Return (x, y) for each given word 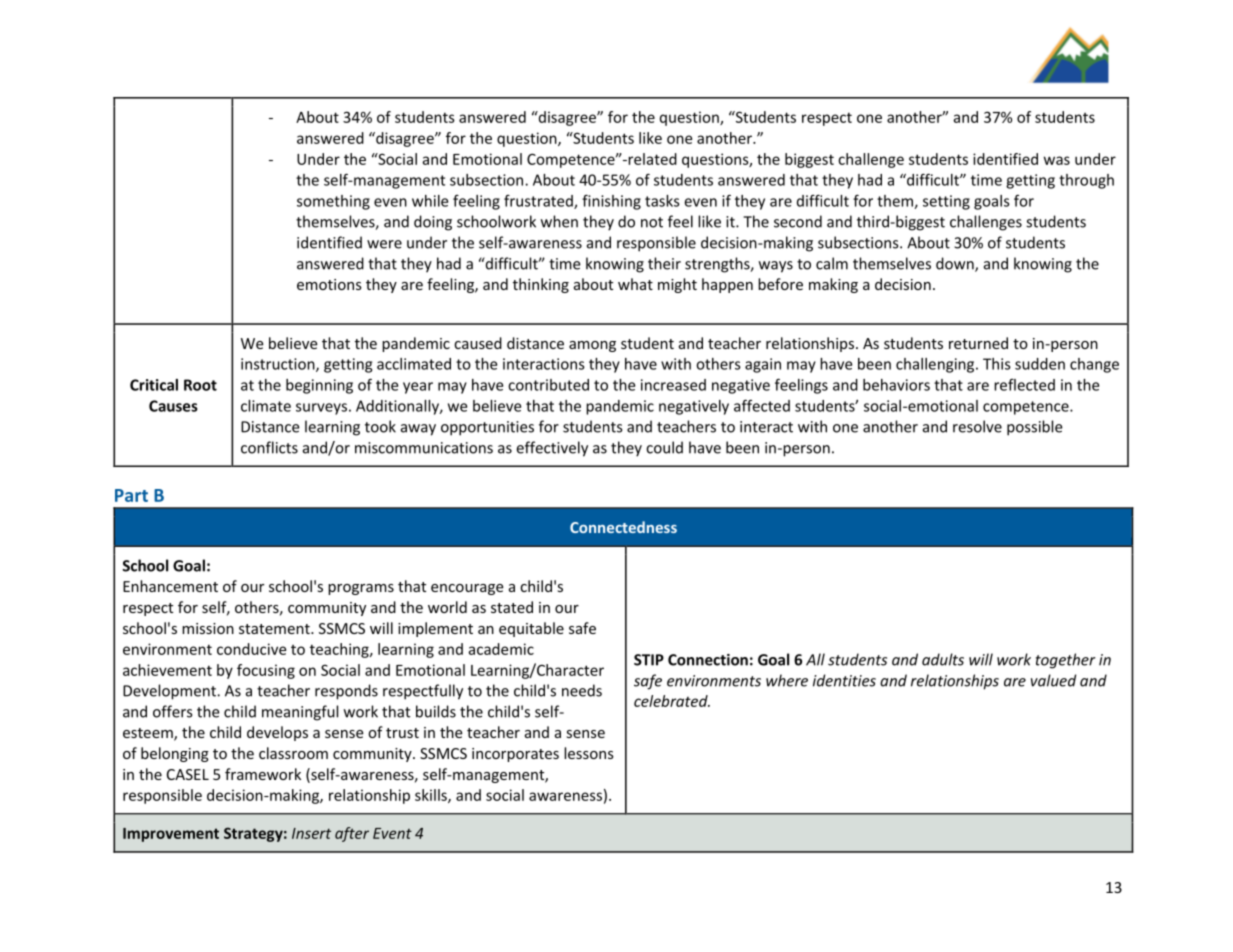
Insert (311, 833)
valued (1053, 680)
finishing (611, 202)
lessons (589, 753)
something (333, 202)
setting (946, 202)
